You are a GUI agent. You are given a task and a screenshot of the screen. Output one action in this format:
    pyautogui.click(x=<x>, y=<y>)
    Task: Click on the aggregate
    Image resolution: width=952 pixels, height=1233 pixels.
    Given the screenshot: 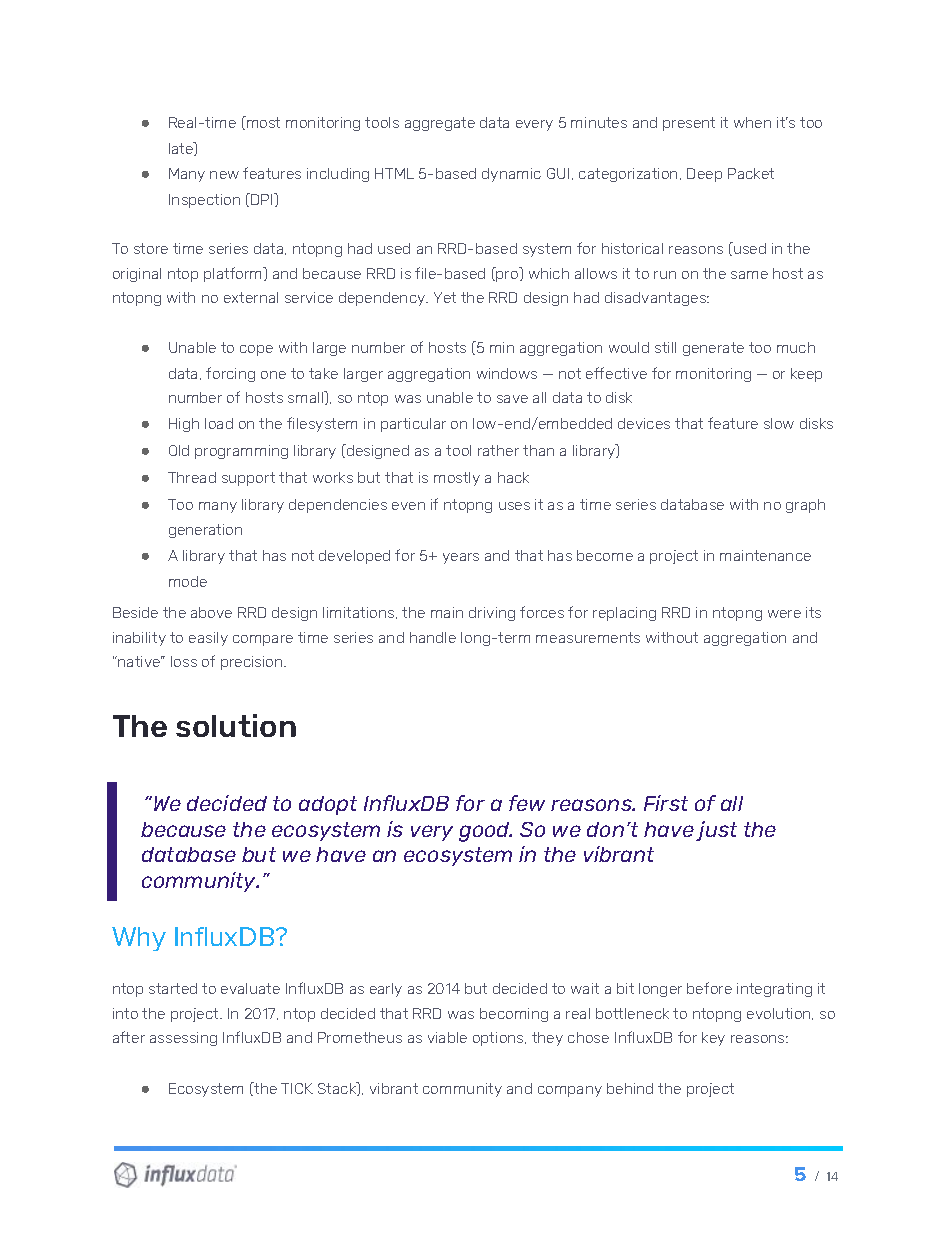 What is the action you would take?
    pyautogui.click(x=440, y=124)
